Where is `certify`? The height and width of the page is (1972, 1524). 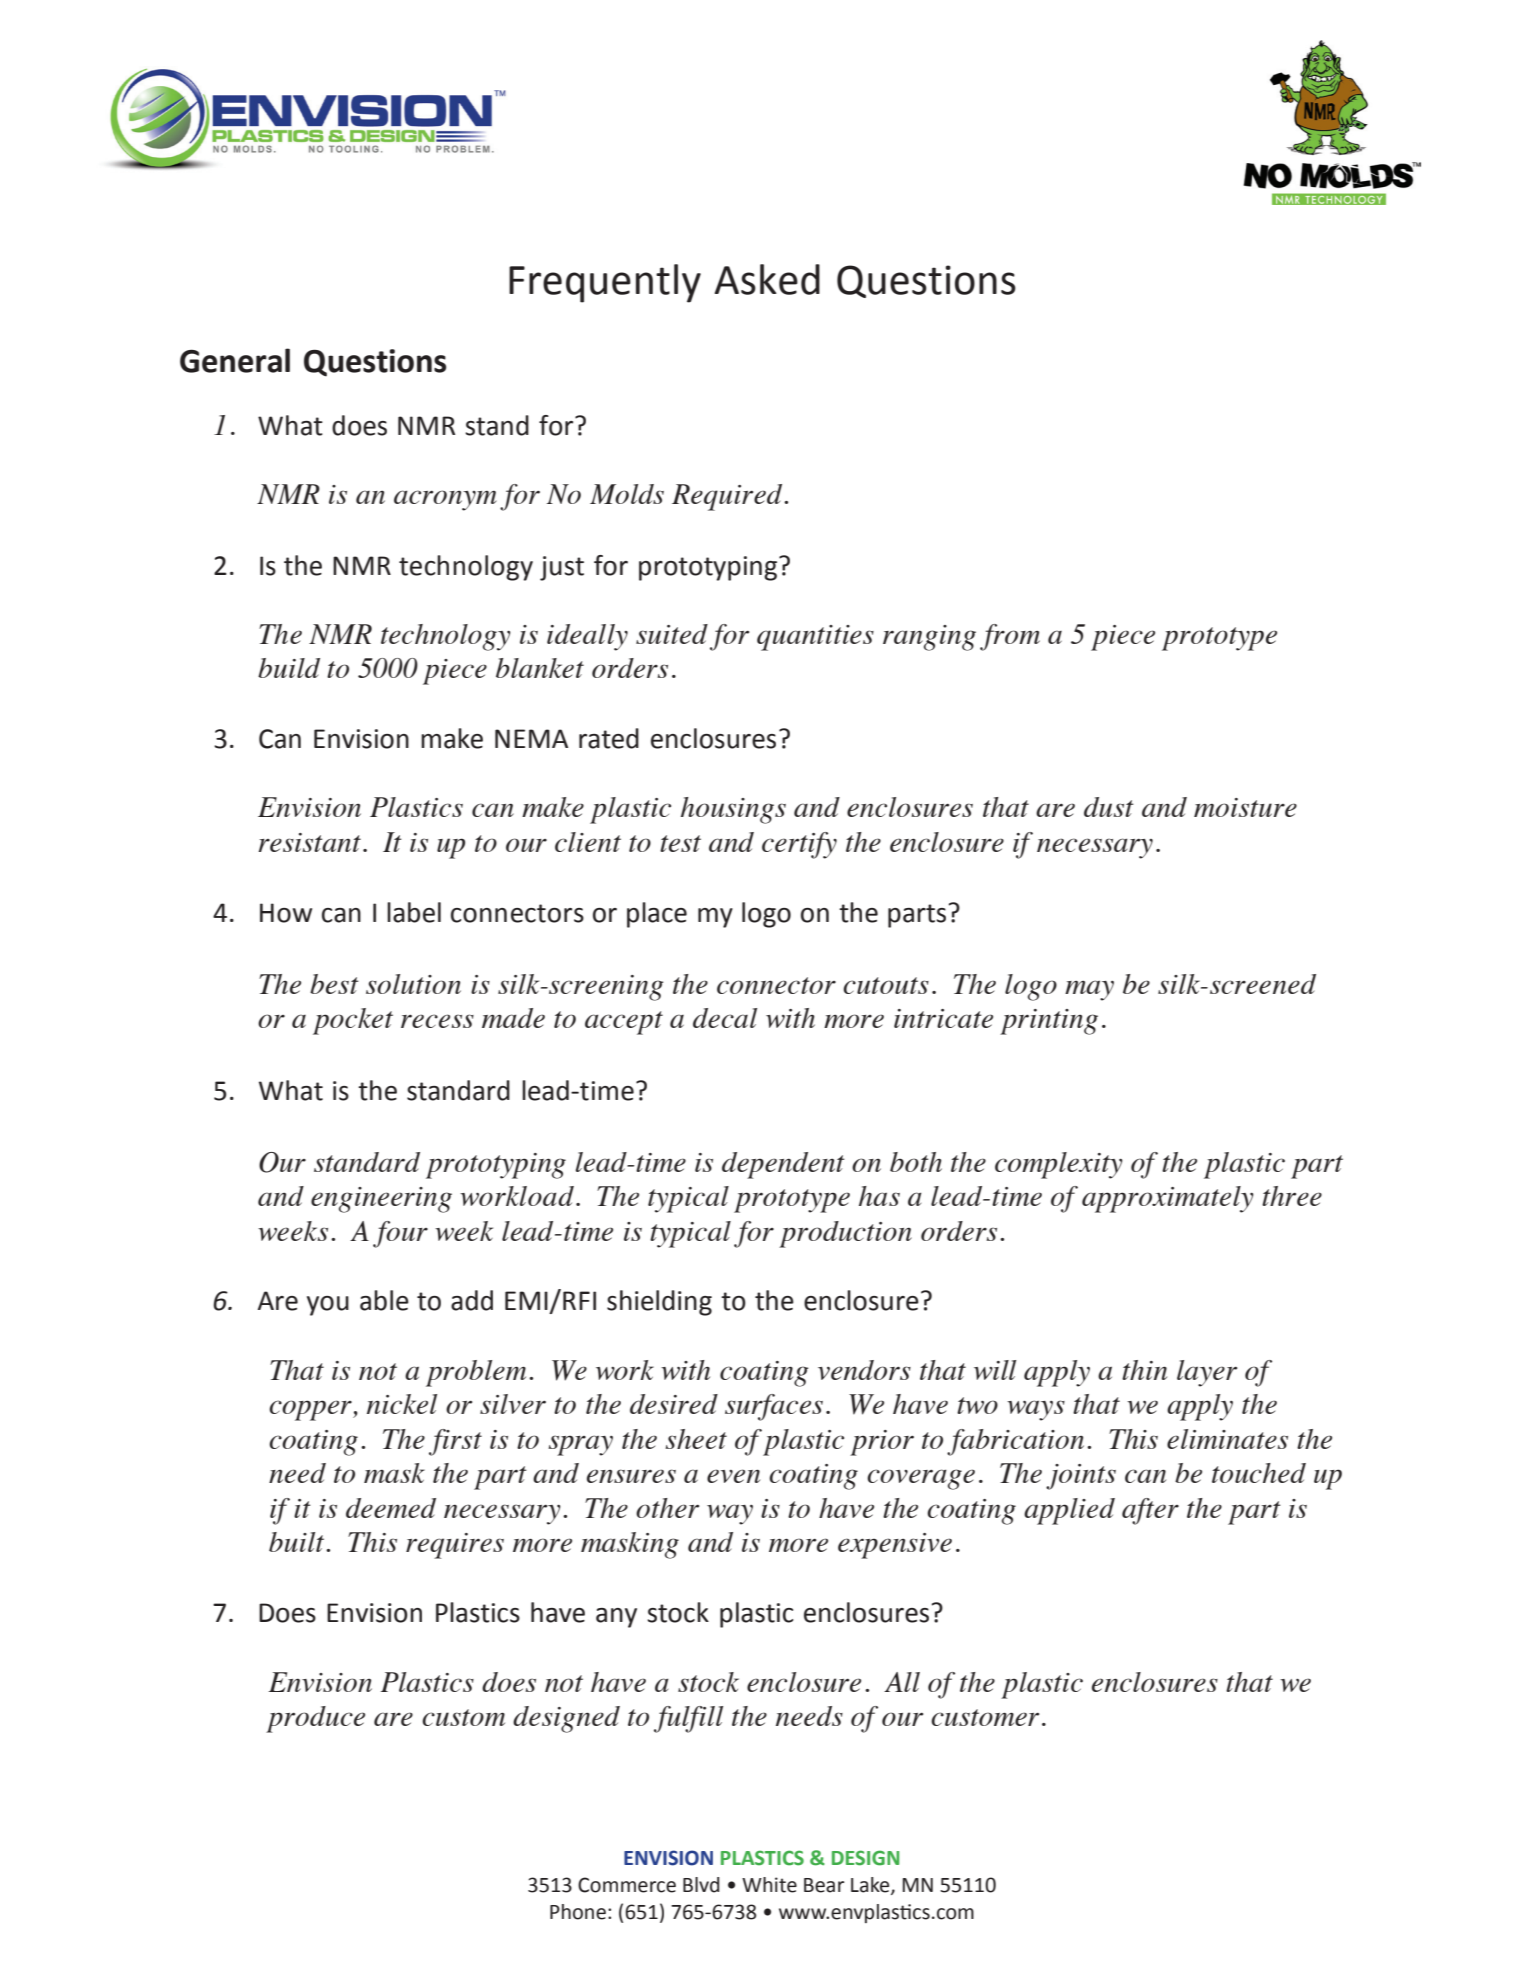
certify is located at coordinates (799, 845).
